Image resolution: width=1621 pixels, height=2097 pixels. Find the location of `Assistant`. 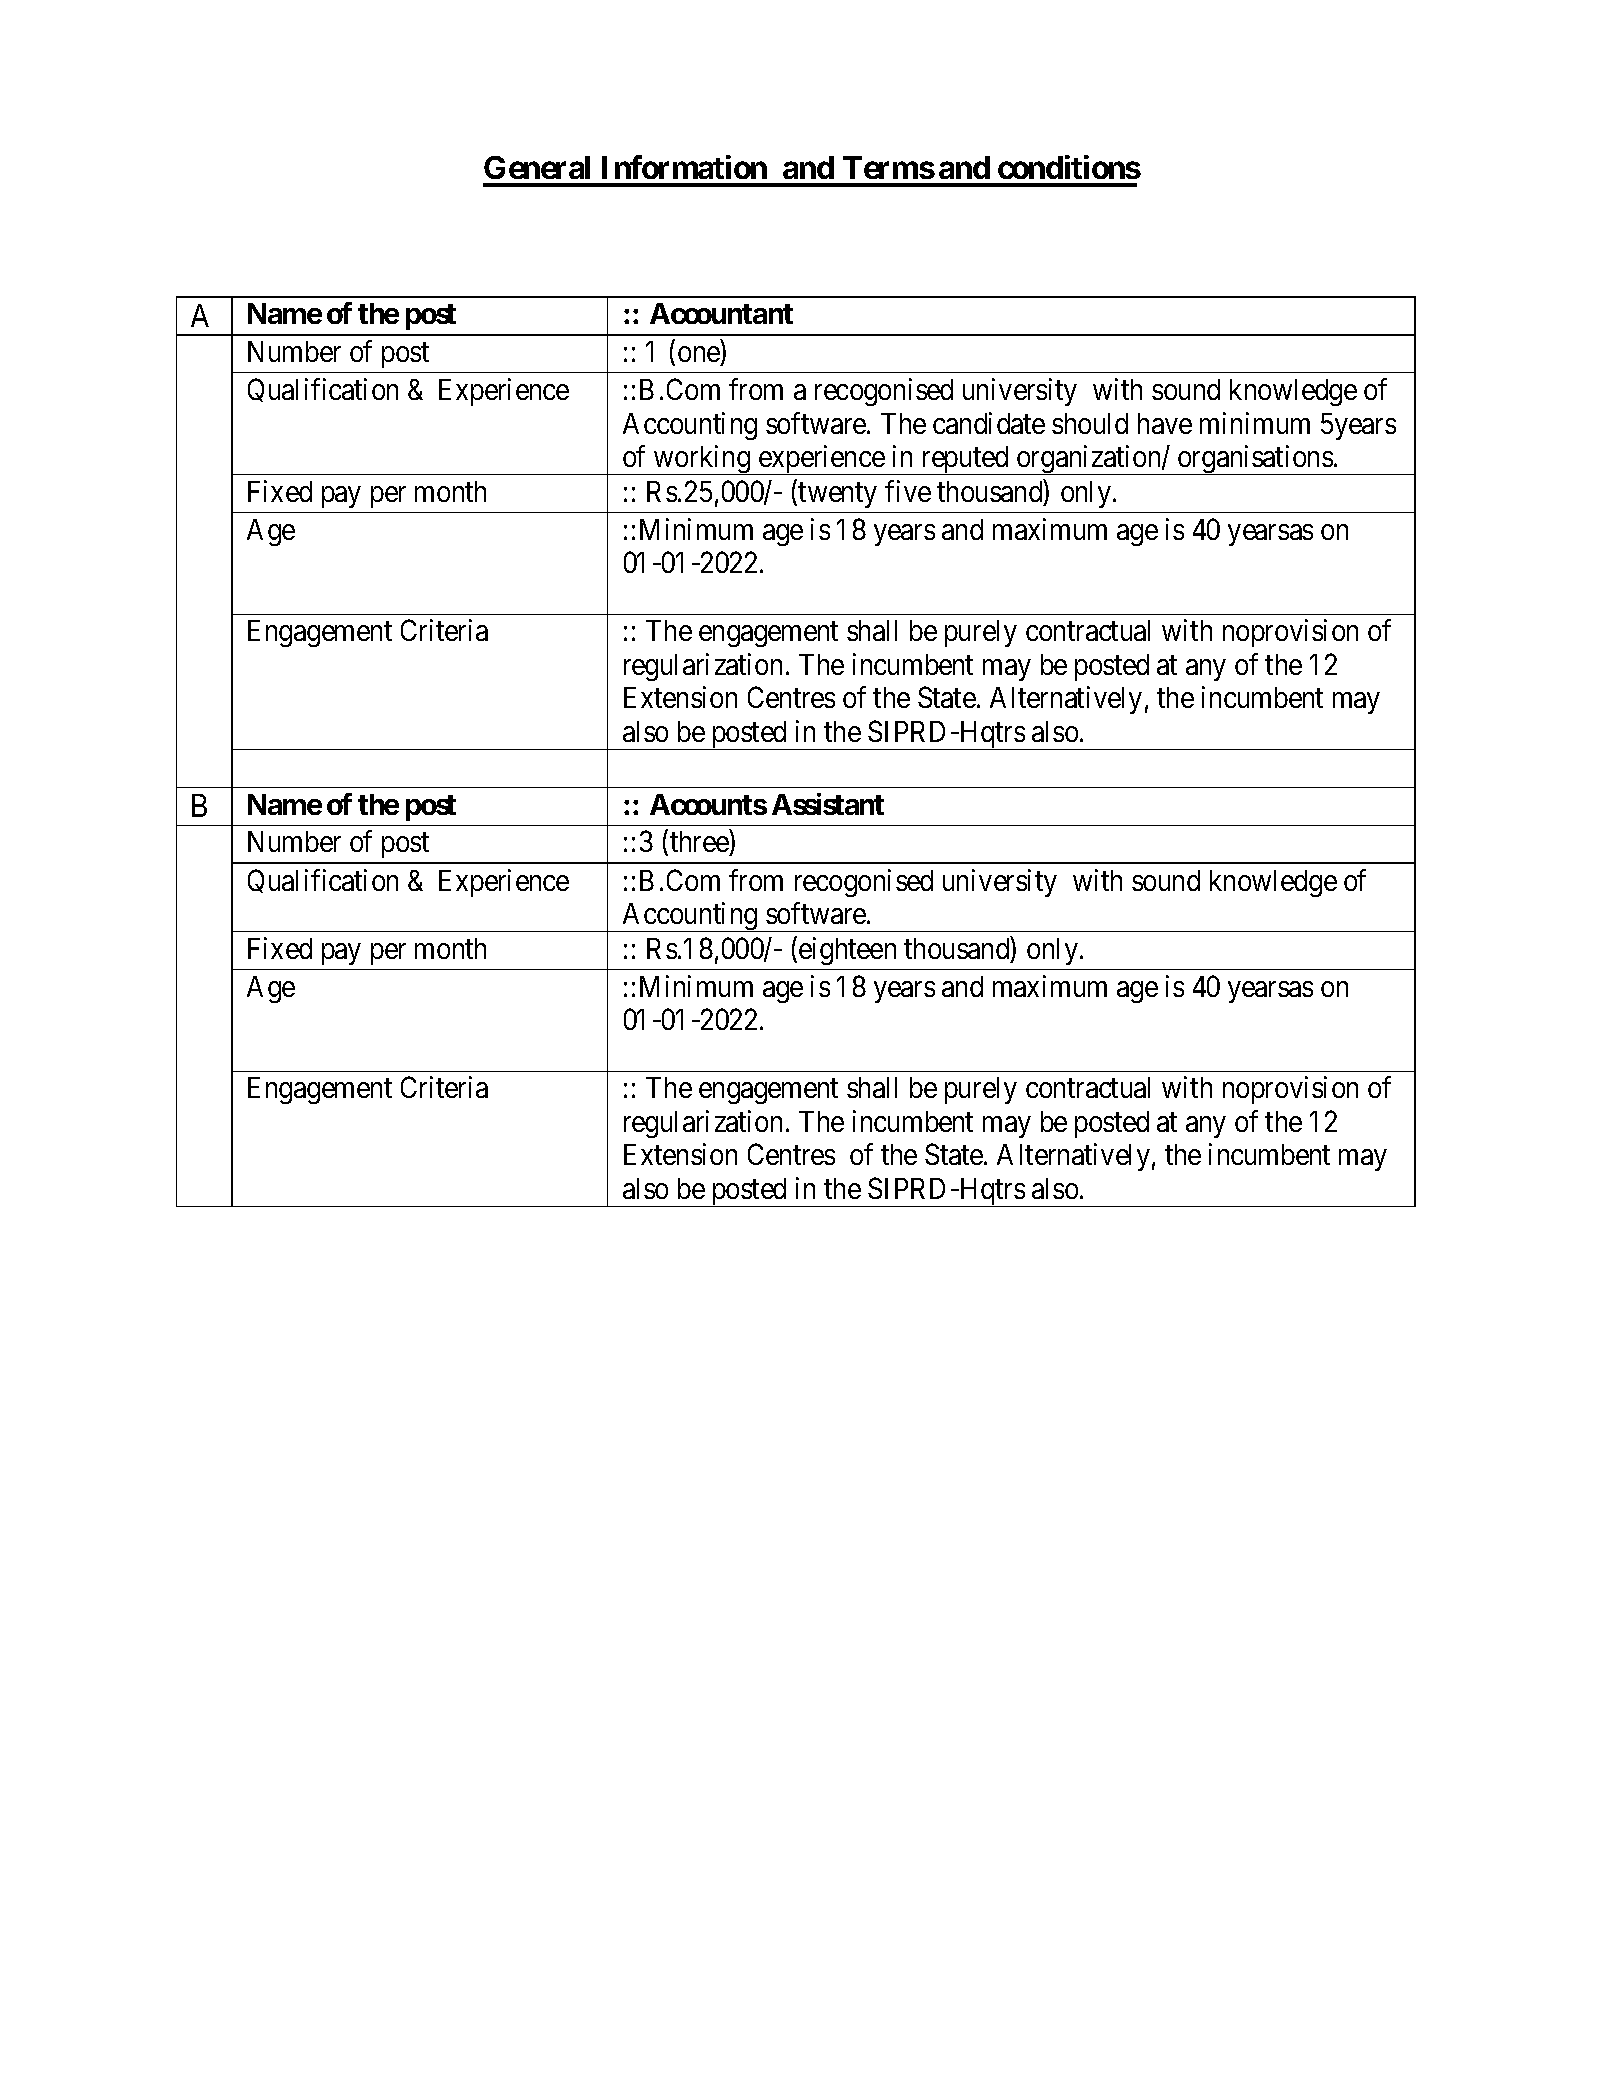

Assistant is located at coordinates (828, 804).
